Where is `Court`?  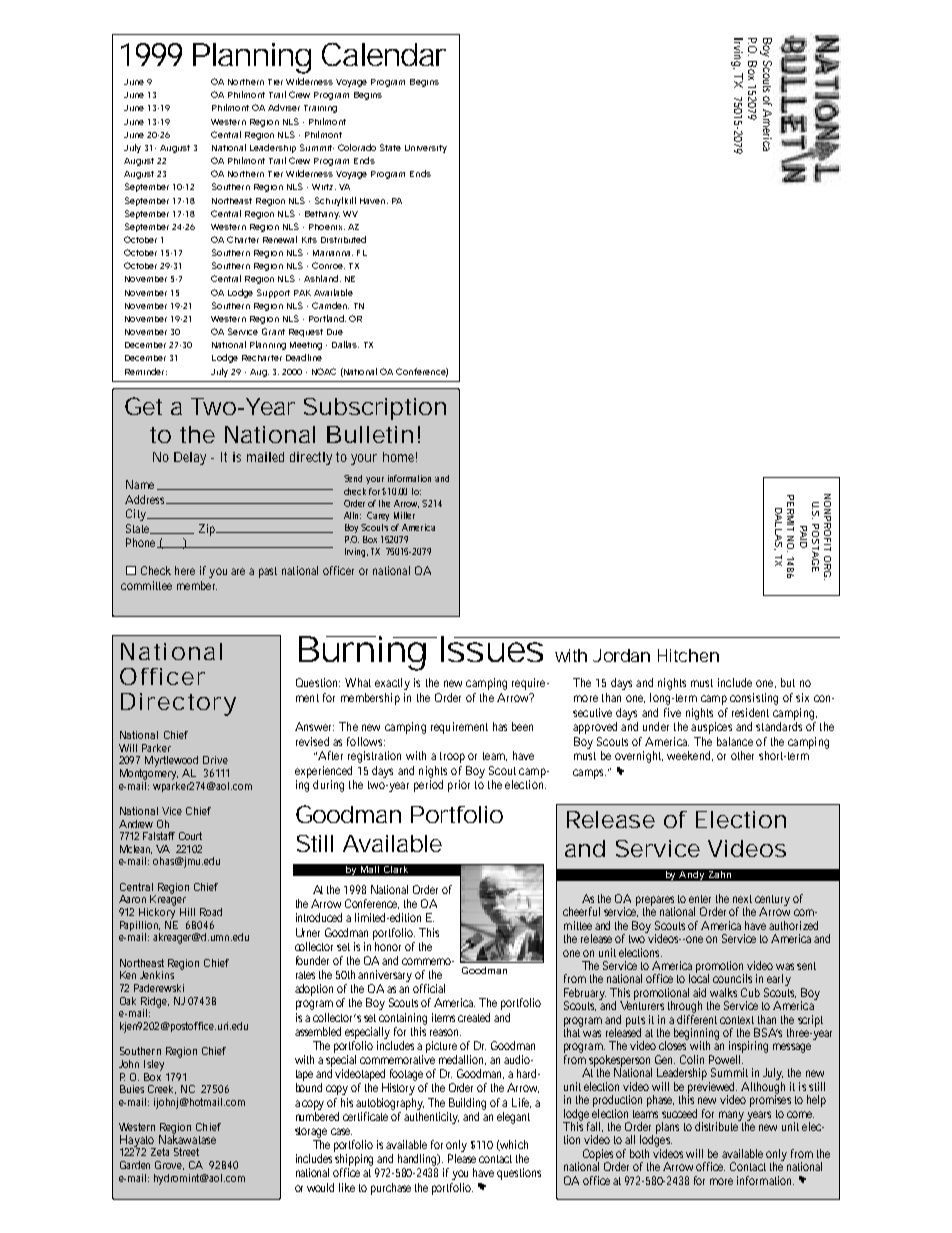
Court is located at coordinates (190, 836).
